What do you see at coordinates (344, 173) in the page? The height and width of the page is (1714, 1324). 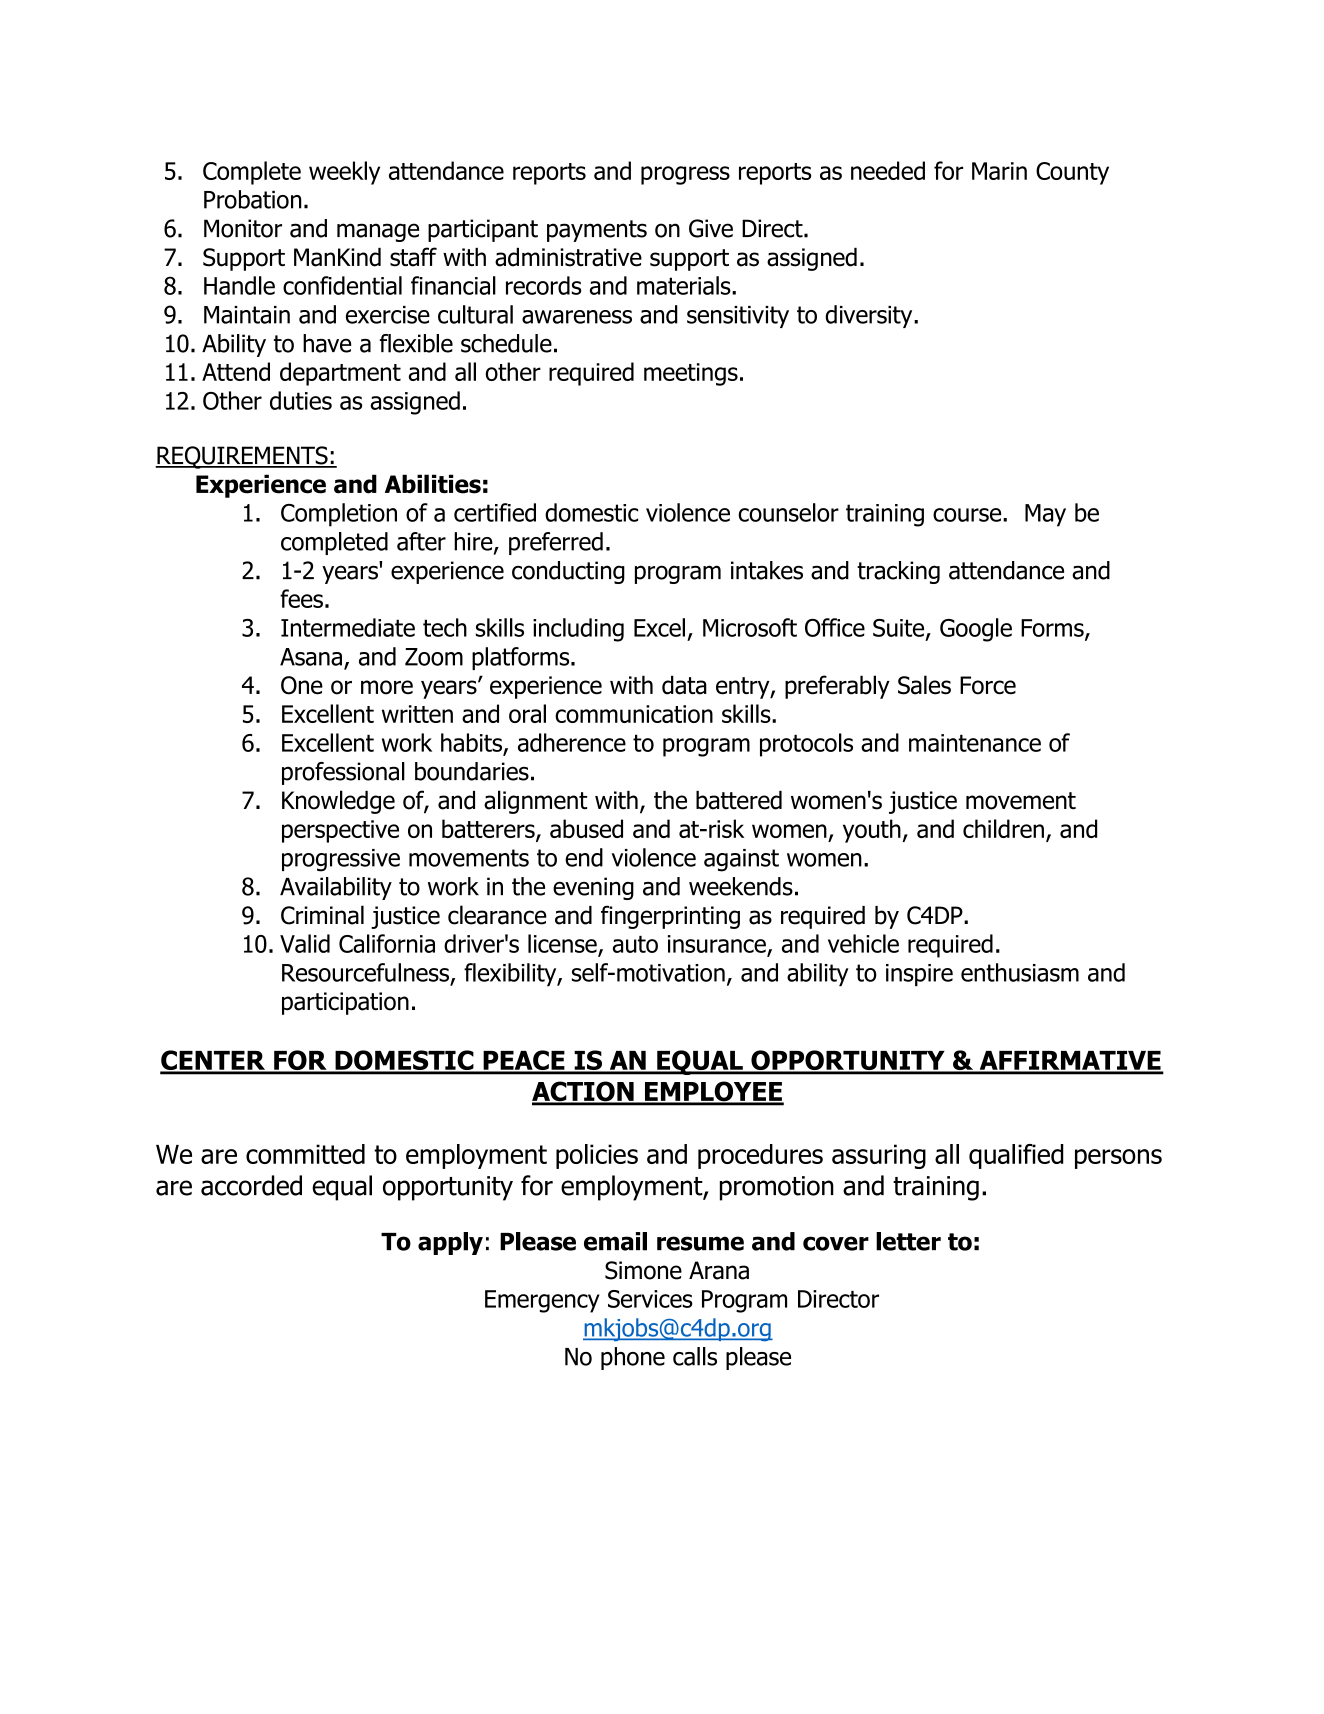 I see `weekly` at bounding box center [344, 173].
